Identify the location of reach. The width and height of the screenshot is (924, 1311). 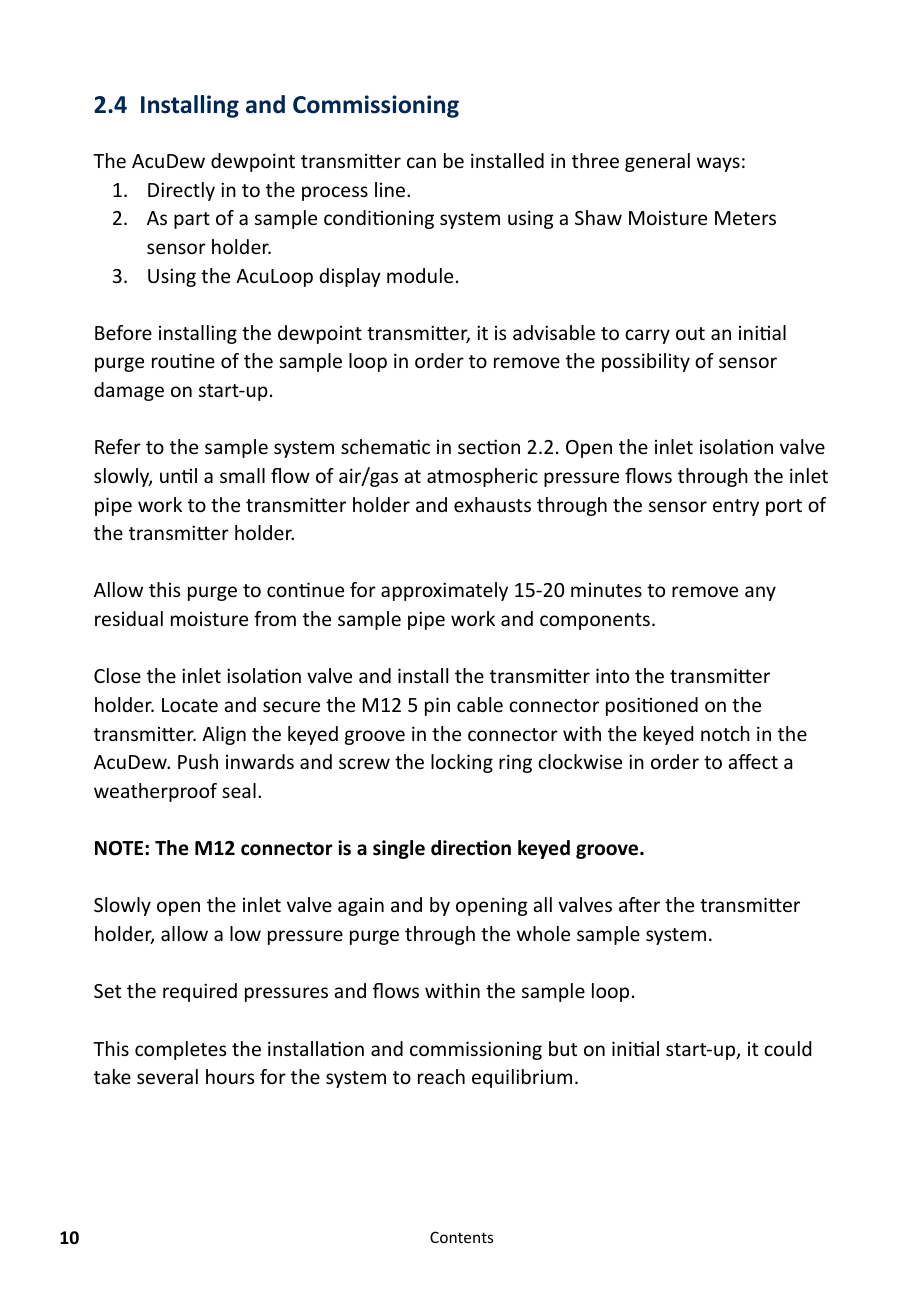
(441, 1076).
